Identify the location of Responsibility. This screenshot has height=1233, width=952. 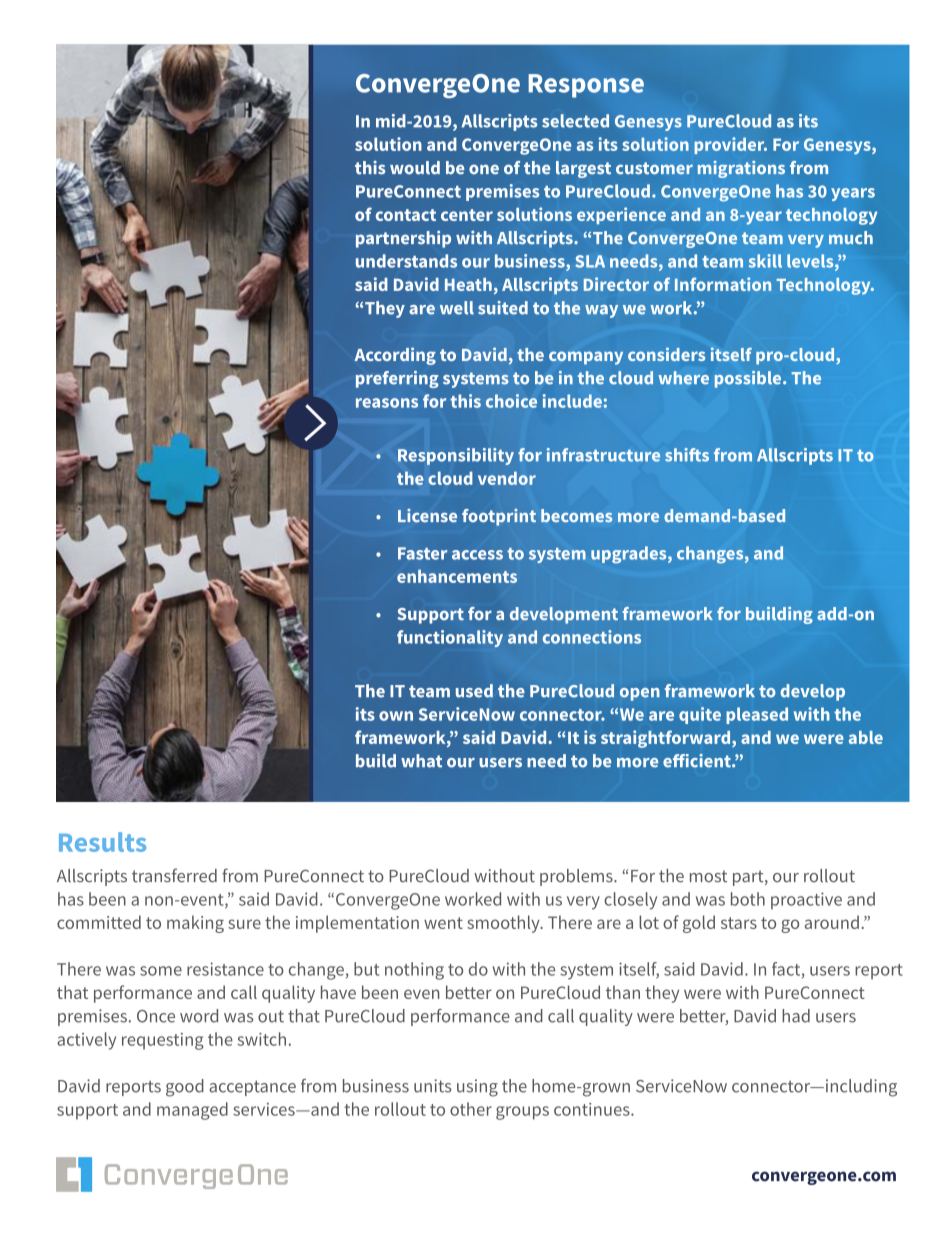
(456, 456).
